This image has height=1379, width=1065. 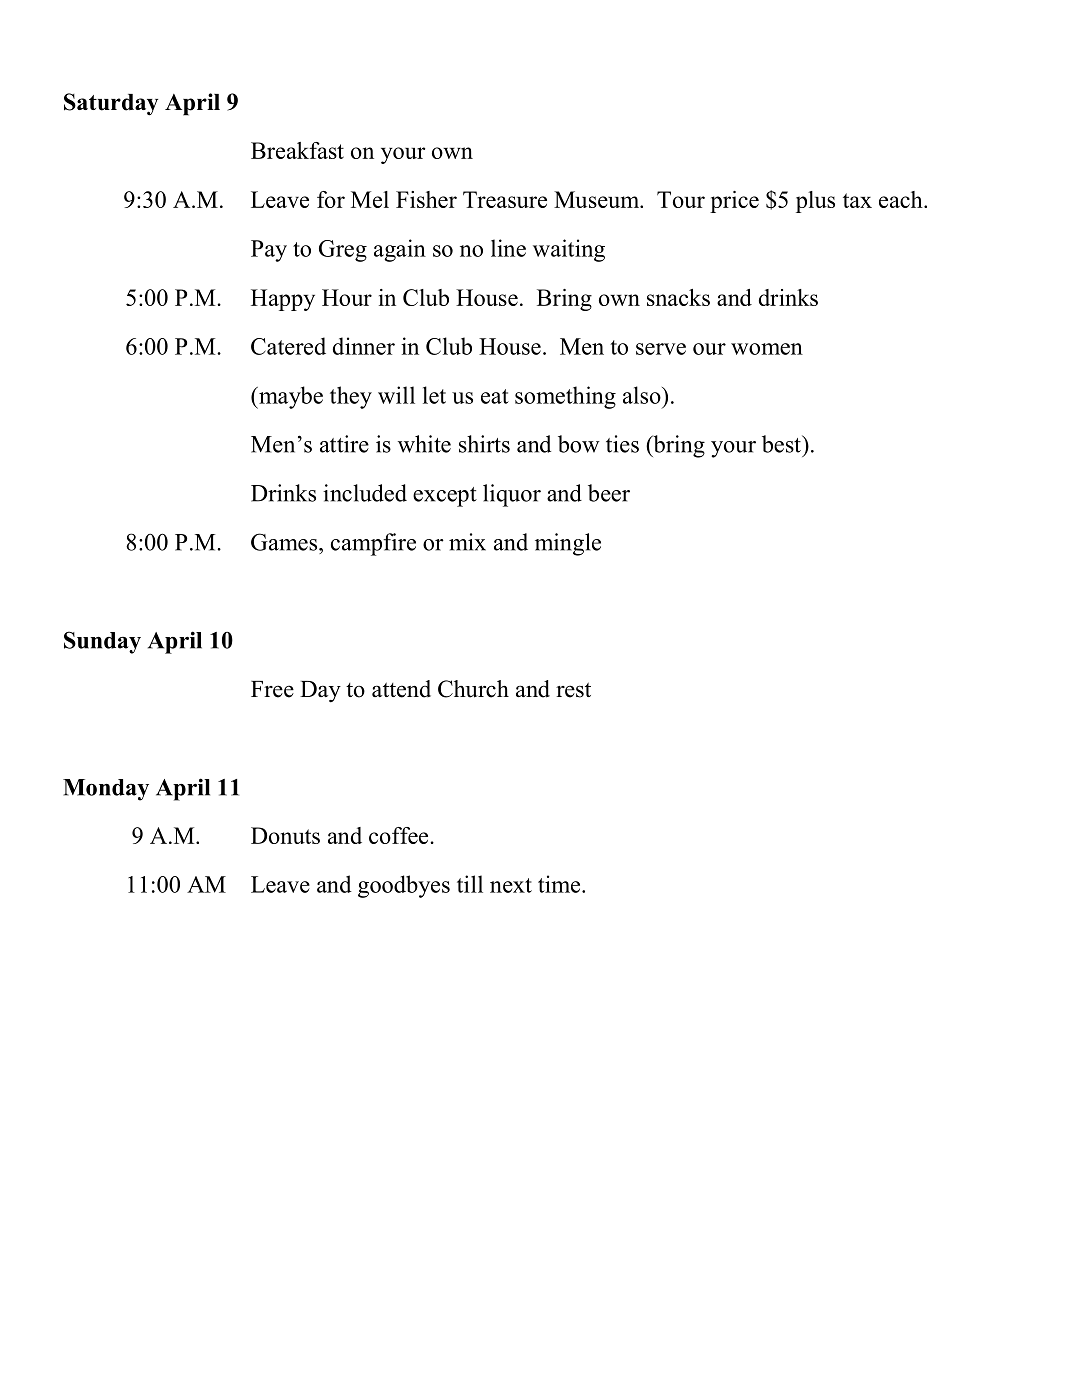 What do you see at coordinates (285, 835) in the image?
I see `Donuts` at bounding box center [285, 835].
